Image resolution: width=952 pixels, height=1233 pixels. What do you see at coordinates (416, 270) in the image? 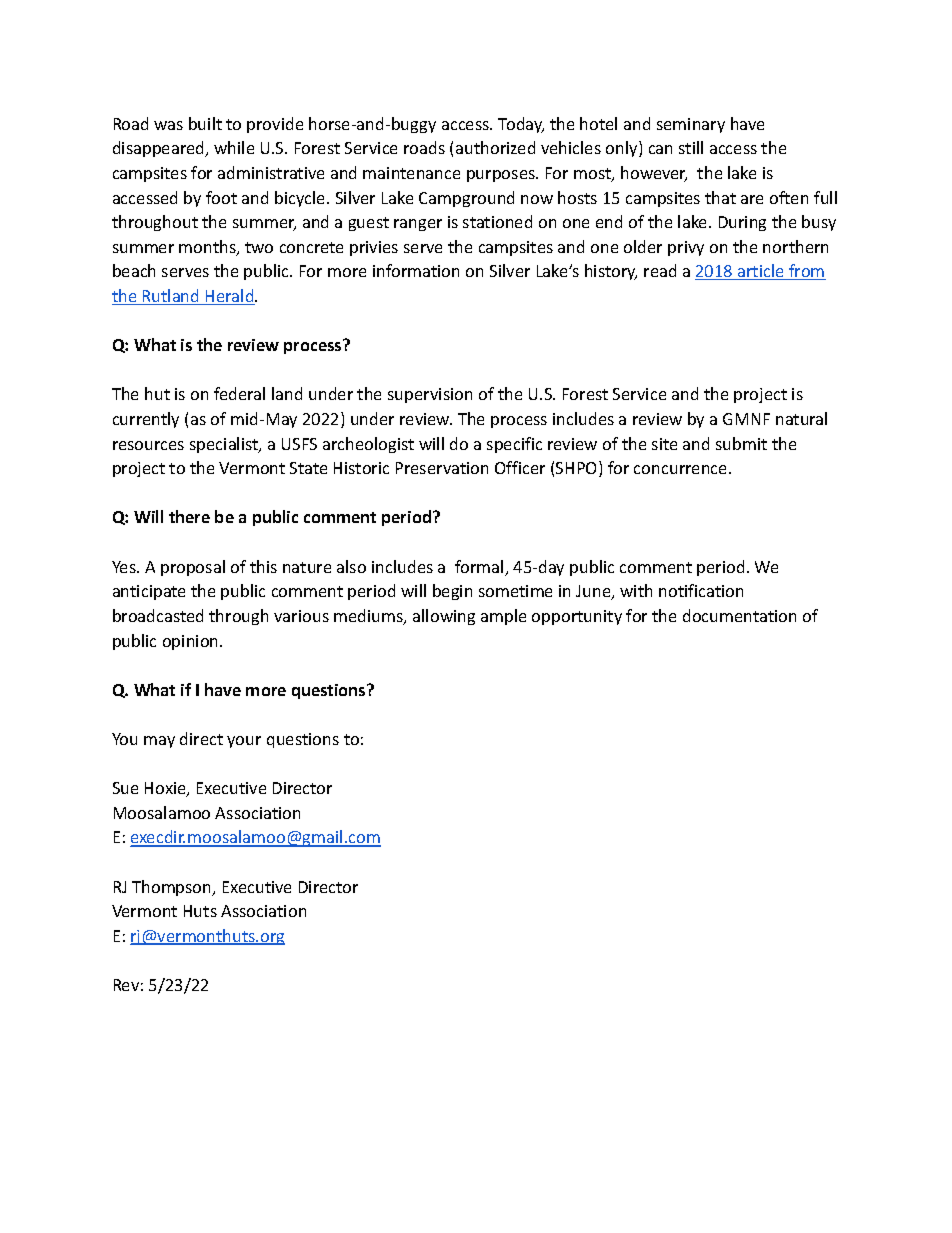
I see `information` at bounding box center [416, 270].
